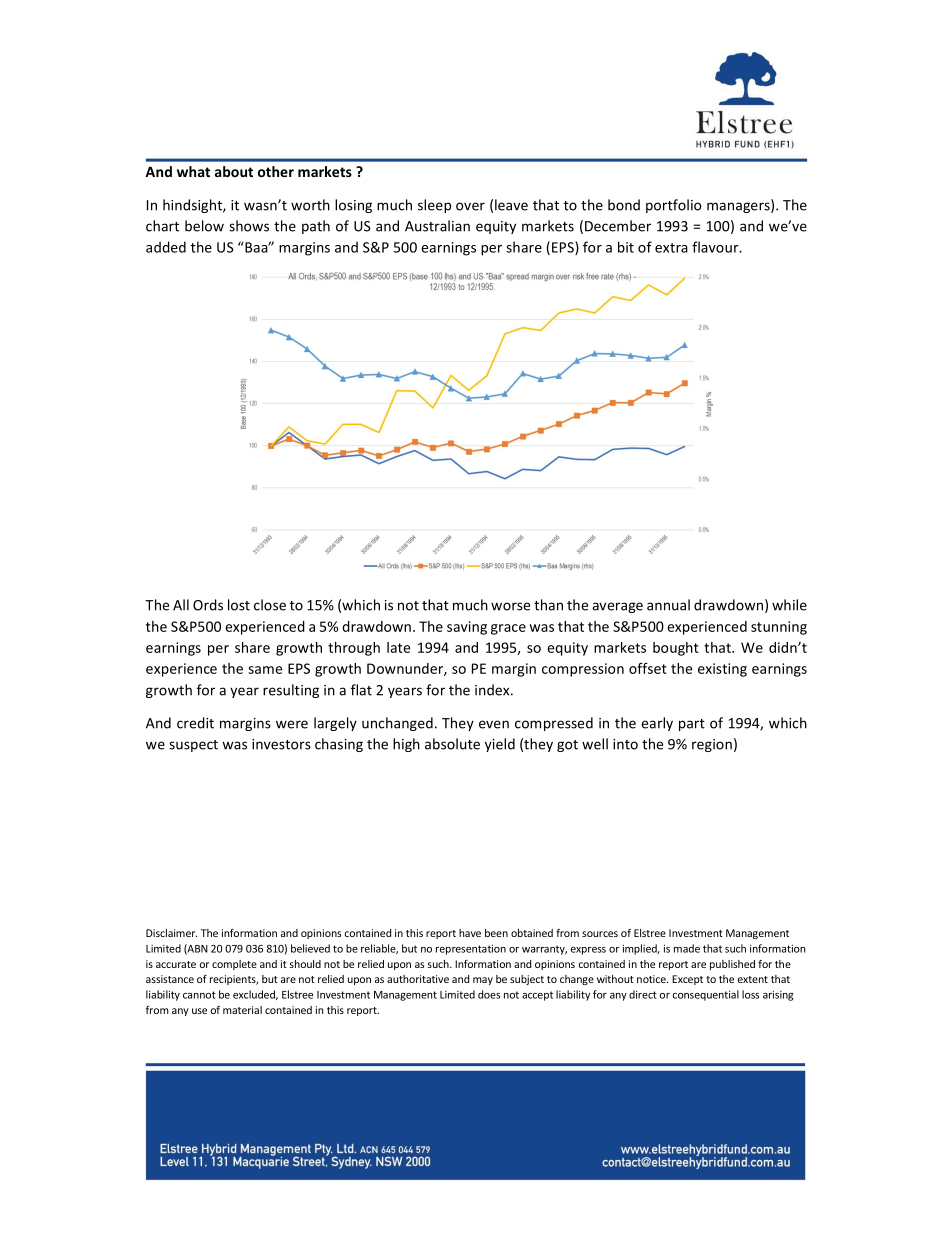  Describe the element at coordinates (500, 745) in the screenshot. I see `yield` at that location.
